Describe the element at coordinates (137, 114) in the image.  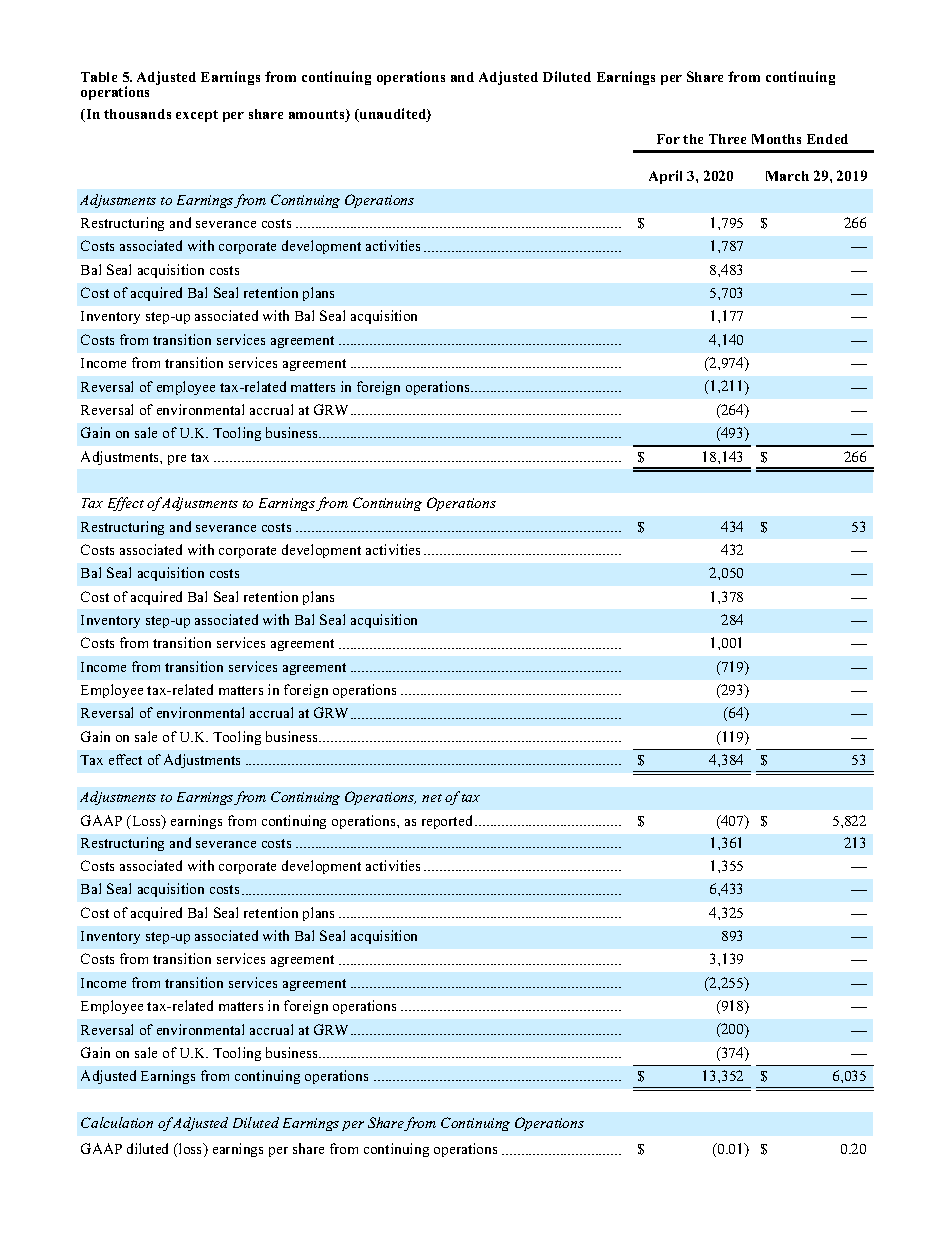
I see `thousands` at that location.
